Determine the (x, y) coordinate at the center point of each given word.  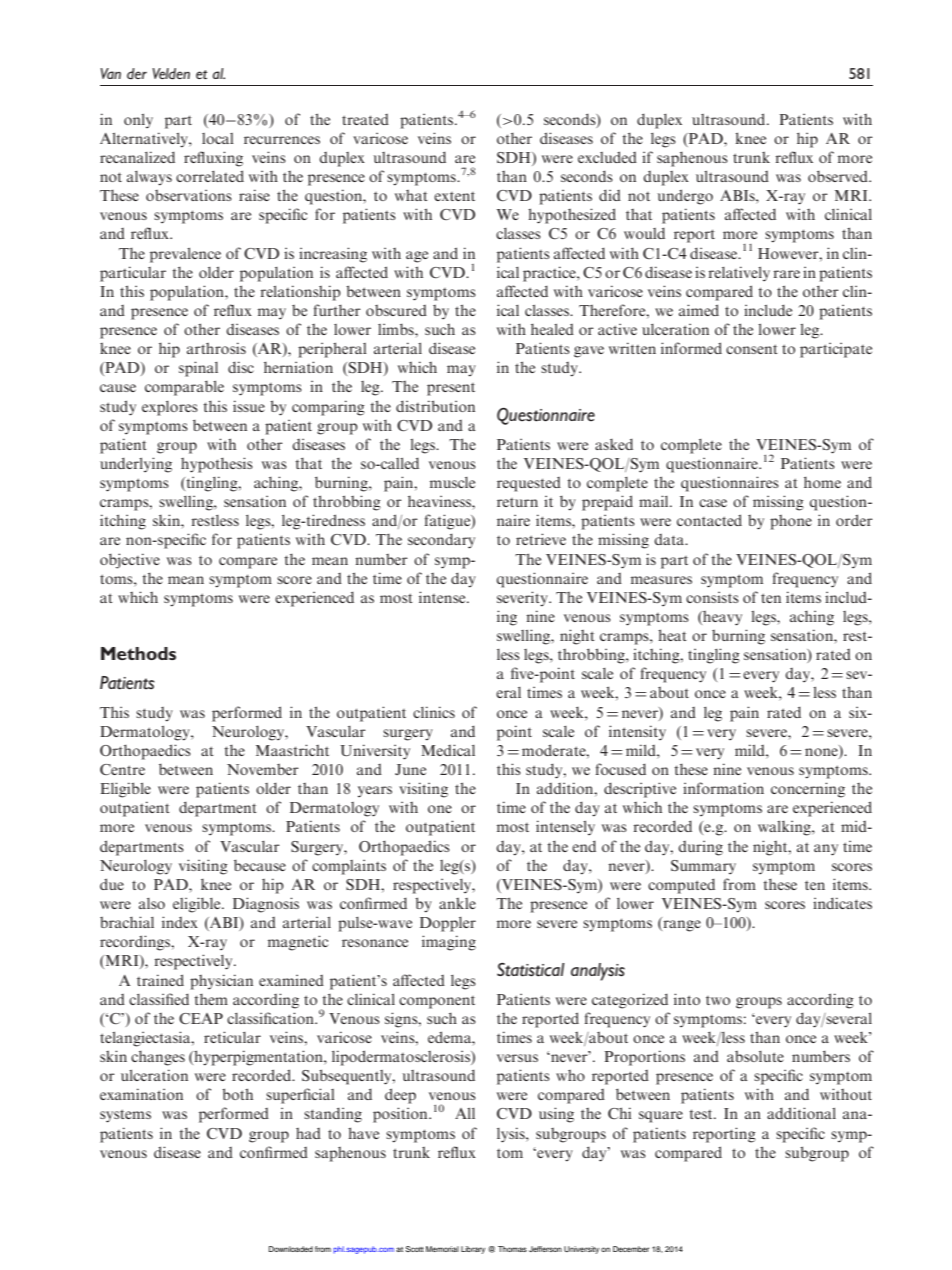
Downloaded (291, 1249)
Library (473, 1250)
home (822, 482)
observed (839, 176)
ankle (457, 903)
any (826, 850)
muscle (452, 482)
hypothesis (217, 465)
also (152, 903)
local (218, 138)
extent (454, 196)
